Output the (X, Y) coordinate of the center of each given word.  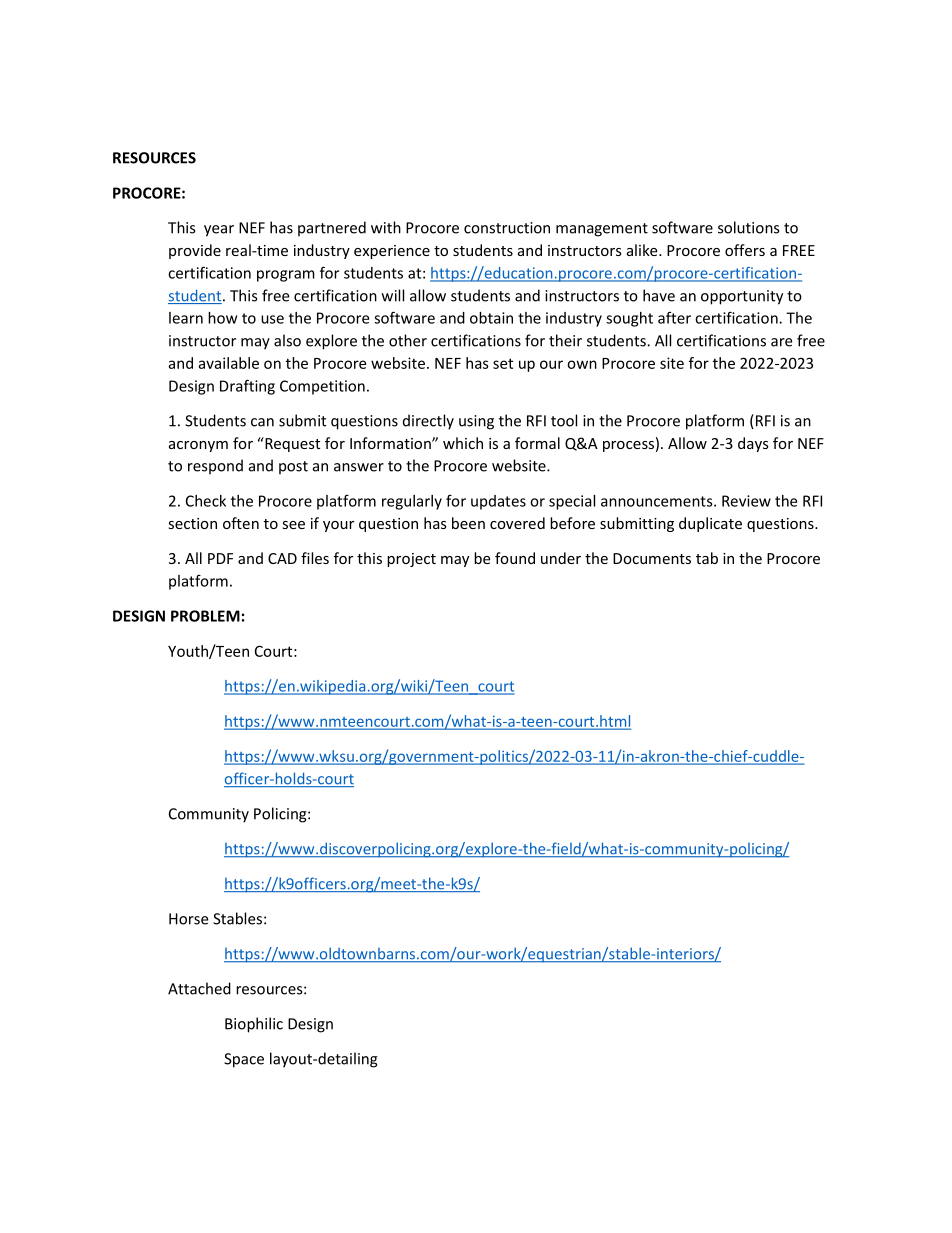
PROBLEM (205, 616)
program (286, 276)
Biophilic (254, 1025)
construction (507, 228)
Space (244, 1060)
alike (643, 250)
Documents (652, 558)
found (515, 558)
